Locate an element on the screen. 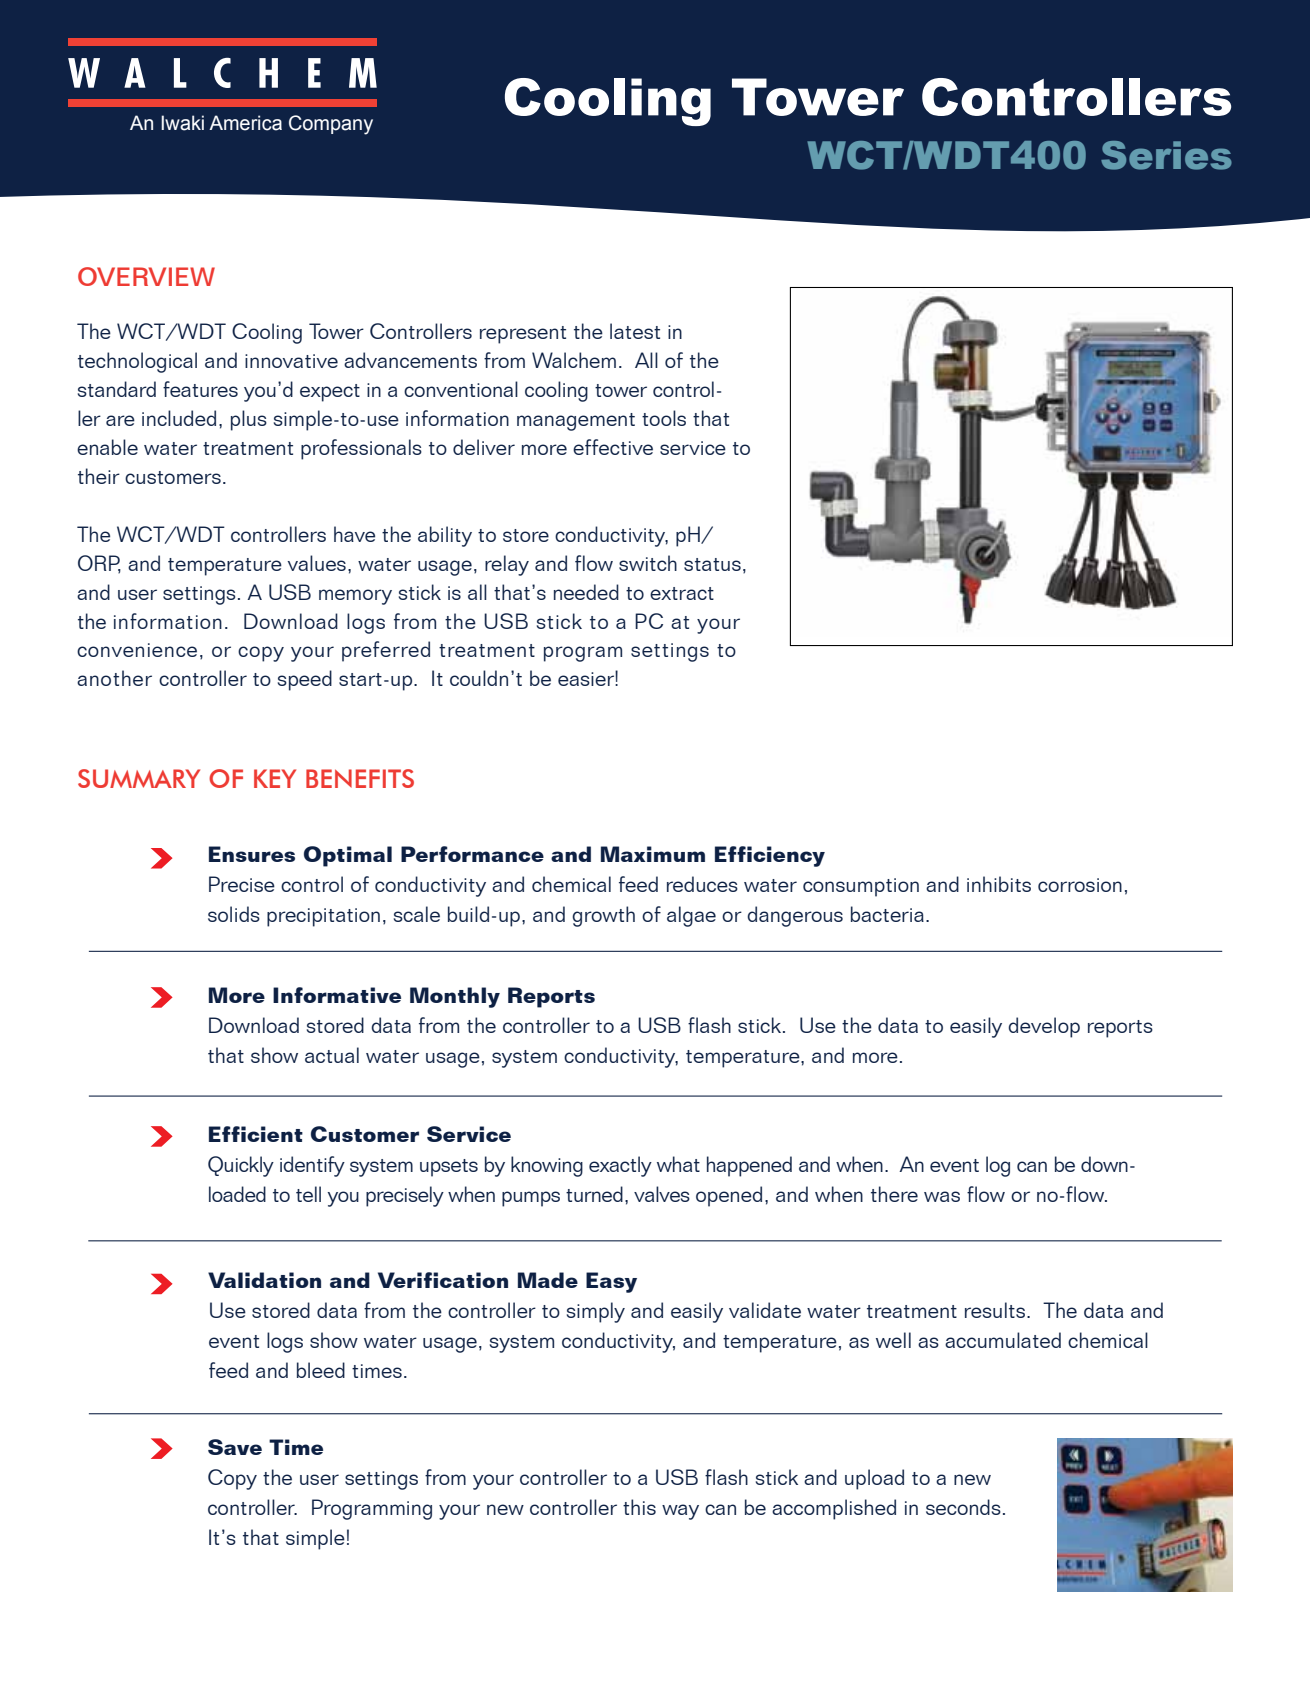  this is located at coordinates (639, 1507).
